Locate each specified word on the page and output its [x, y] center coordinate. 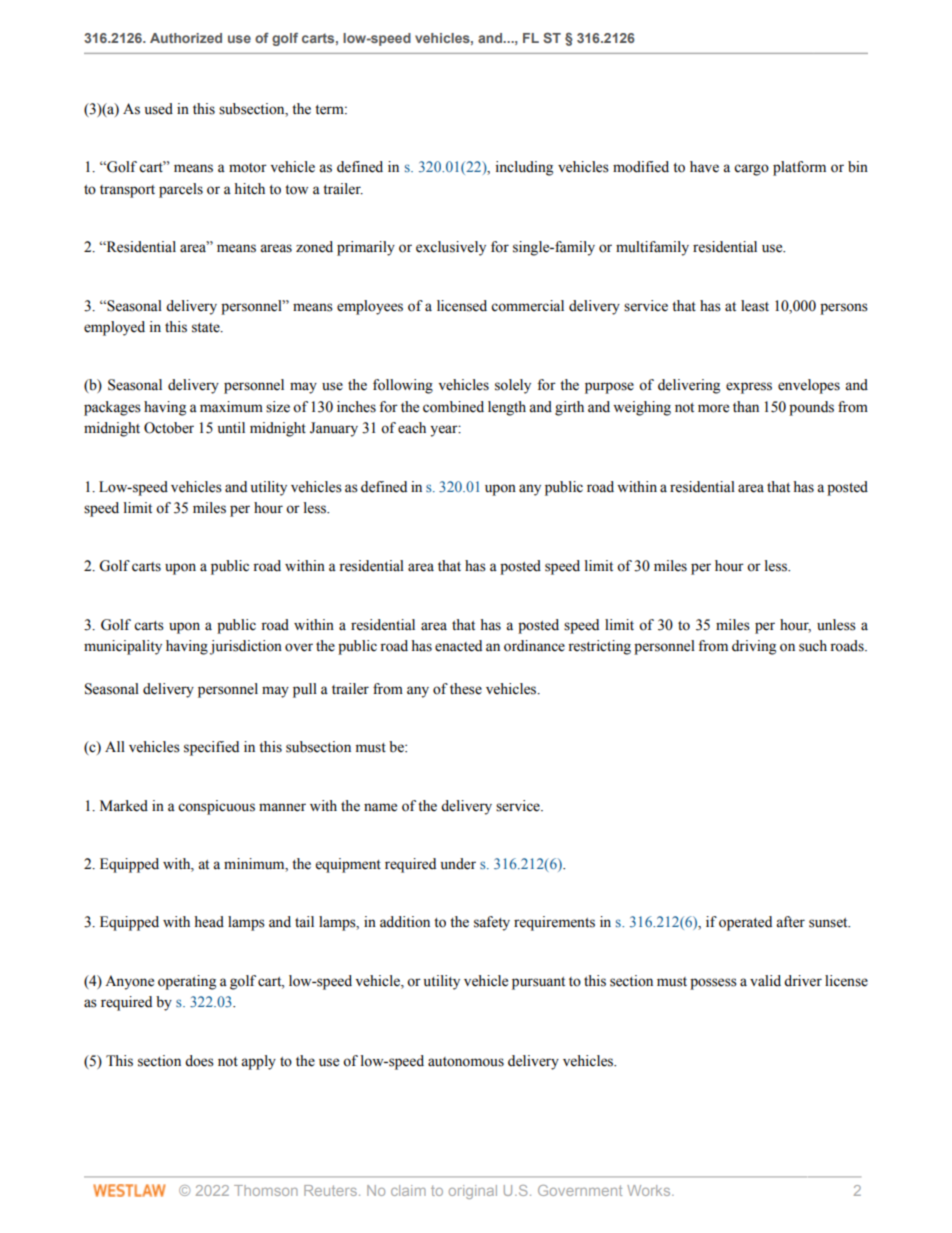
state [207, 328]
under [458, 864]
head [209, 922]
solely [513, 386]
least [755, 306]
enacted [458, 646]
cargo [751, 170]
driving [754, 647]
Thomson [266, 1190]
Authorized [186, 38]
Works [650, 1190]
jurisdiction [246, 647]
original [473, 1192]
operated [745, 923]
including [524, 168]
